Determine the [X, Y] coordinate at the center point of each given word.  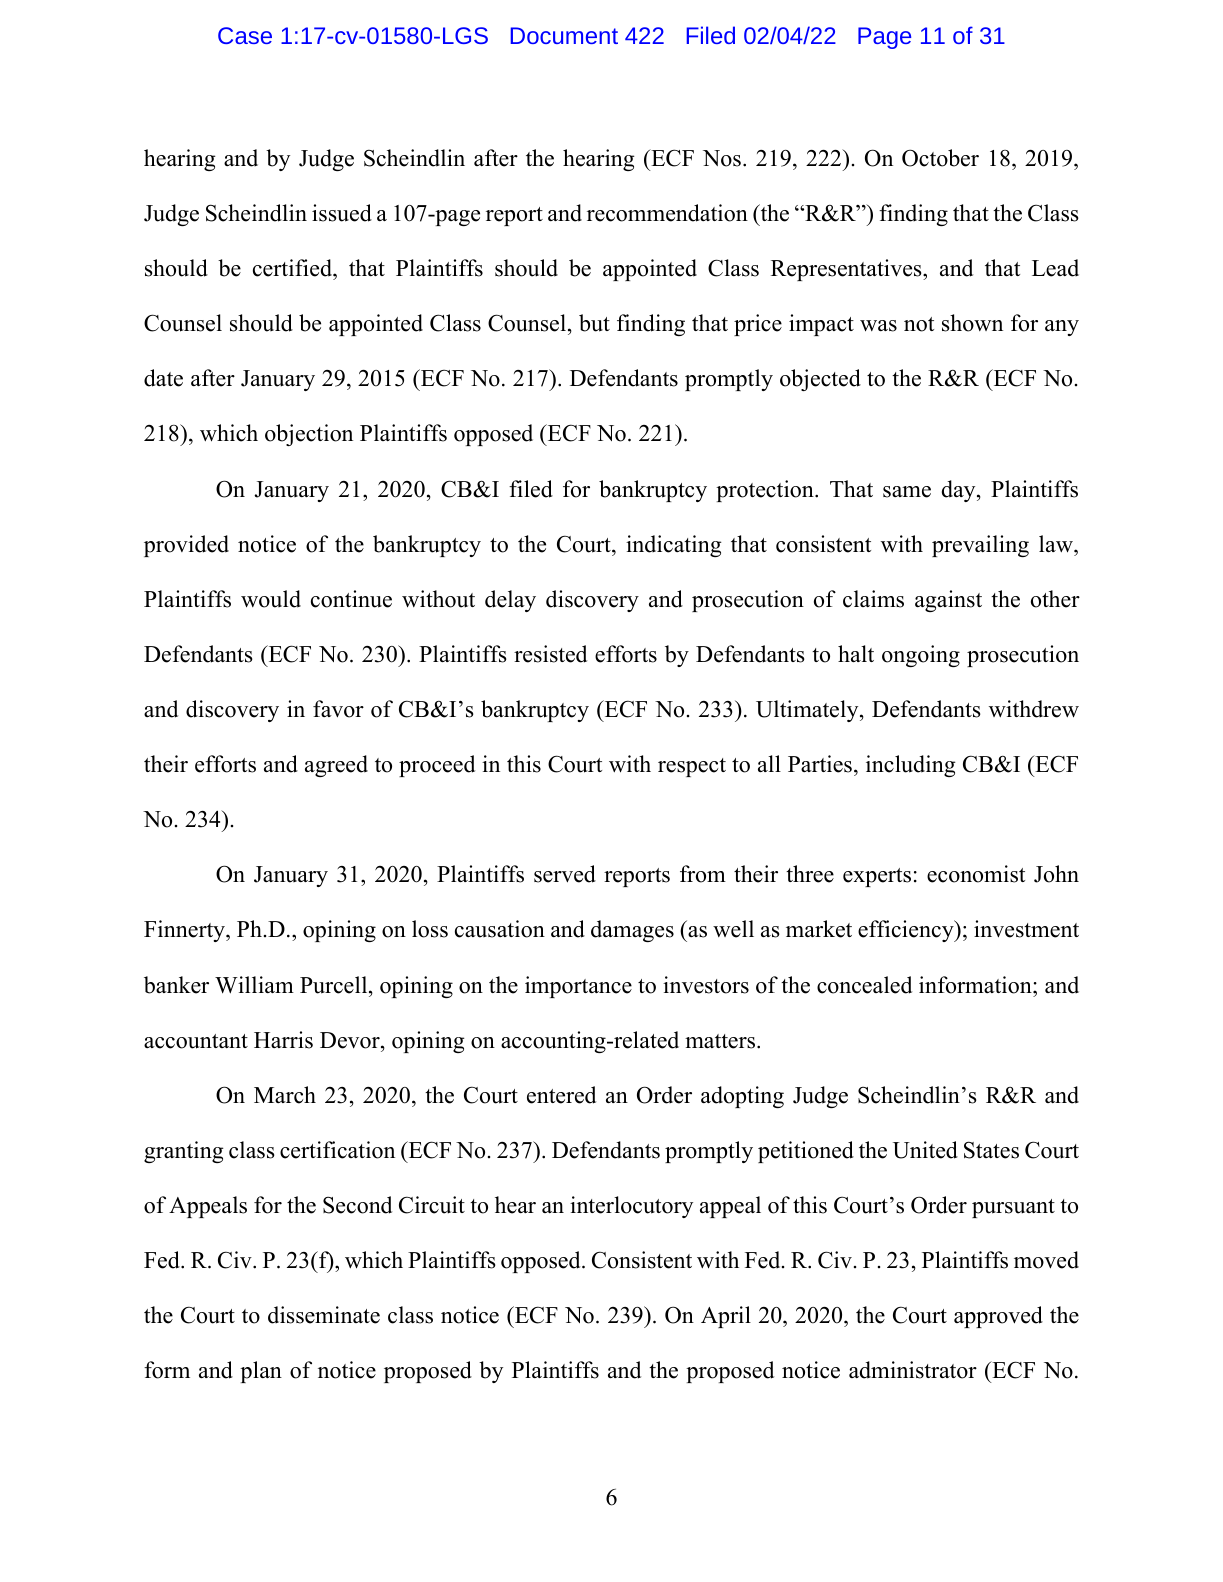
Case [245, 35]
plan [261, 1372]
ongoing [921, 656]
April [726, 1317]
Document [564, 35]
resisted [550, 654]
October [940, 158]
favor [338, 709]
